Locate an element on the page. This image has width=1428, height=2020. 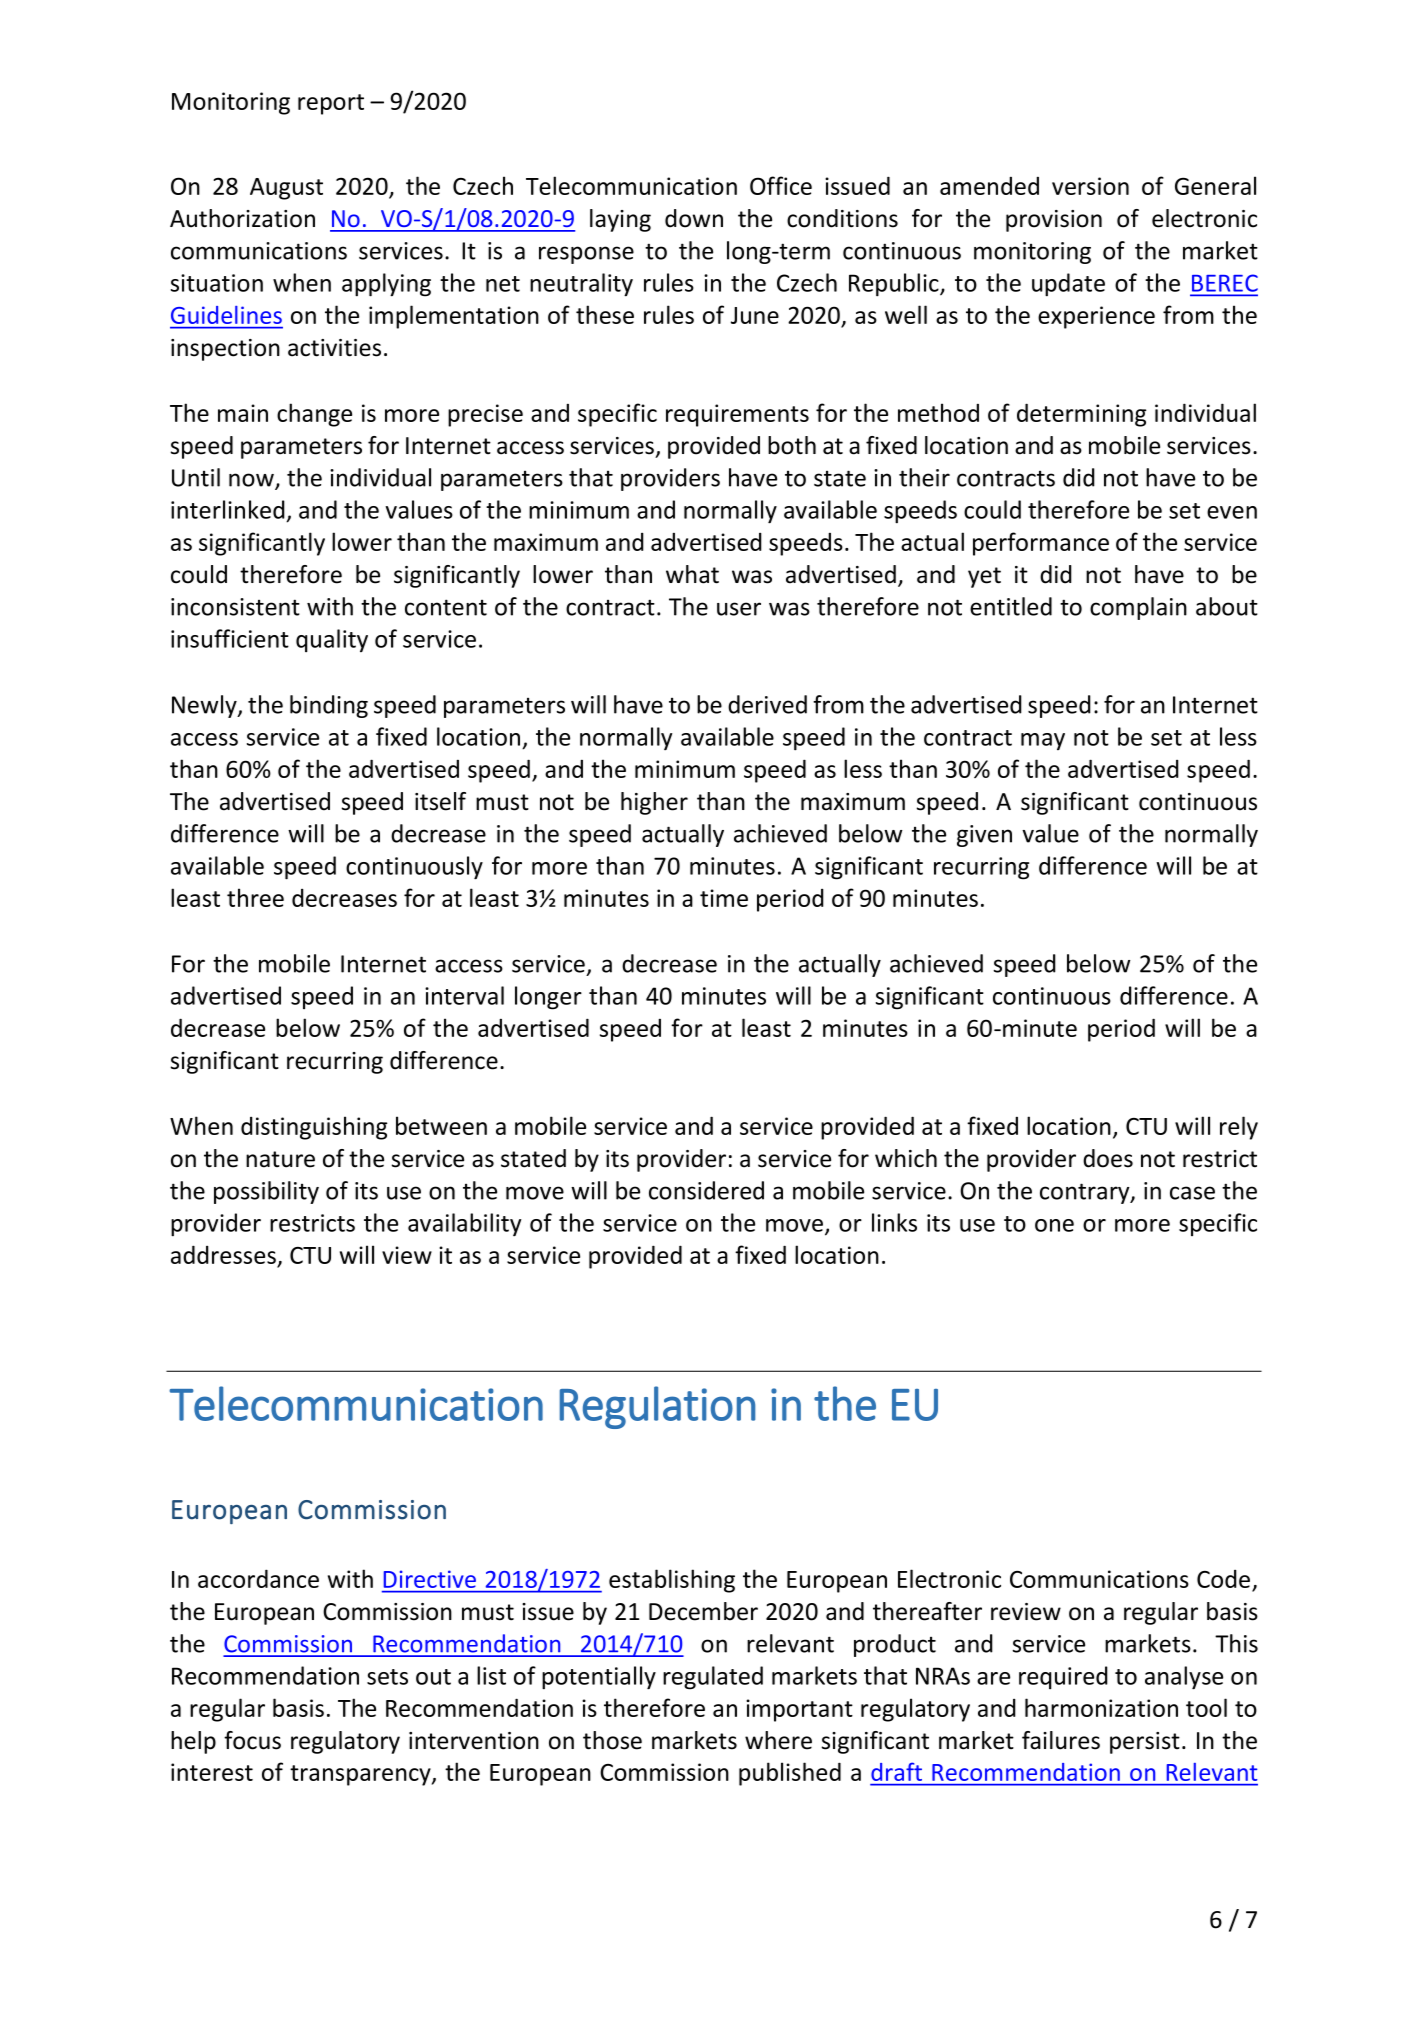
Regulation is located at coordinates (657, 1407).
